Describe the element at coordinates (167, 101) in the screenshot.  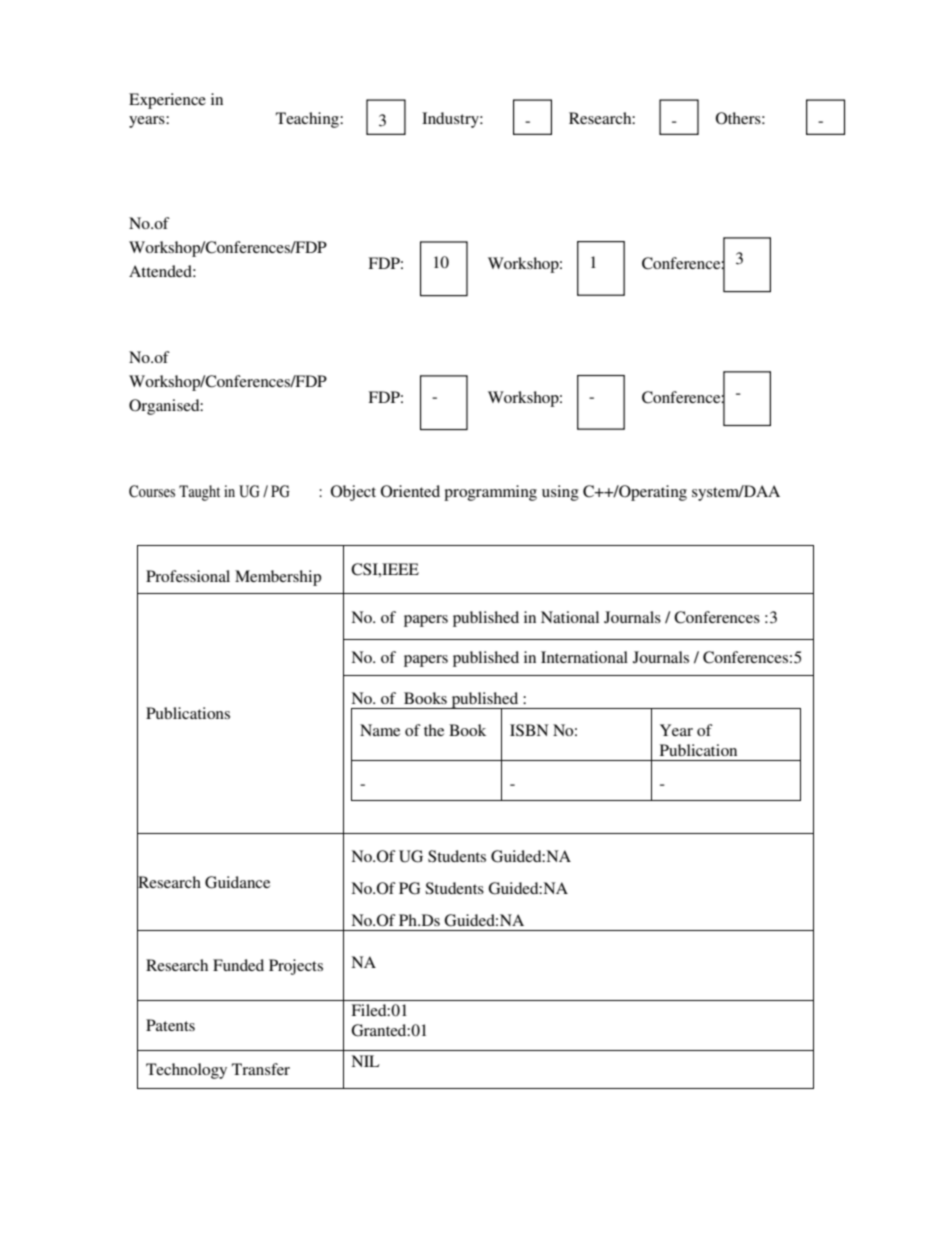
I see `Experience` at that location.
